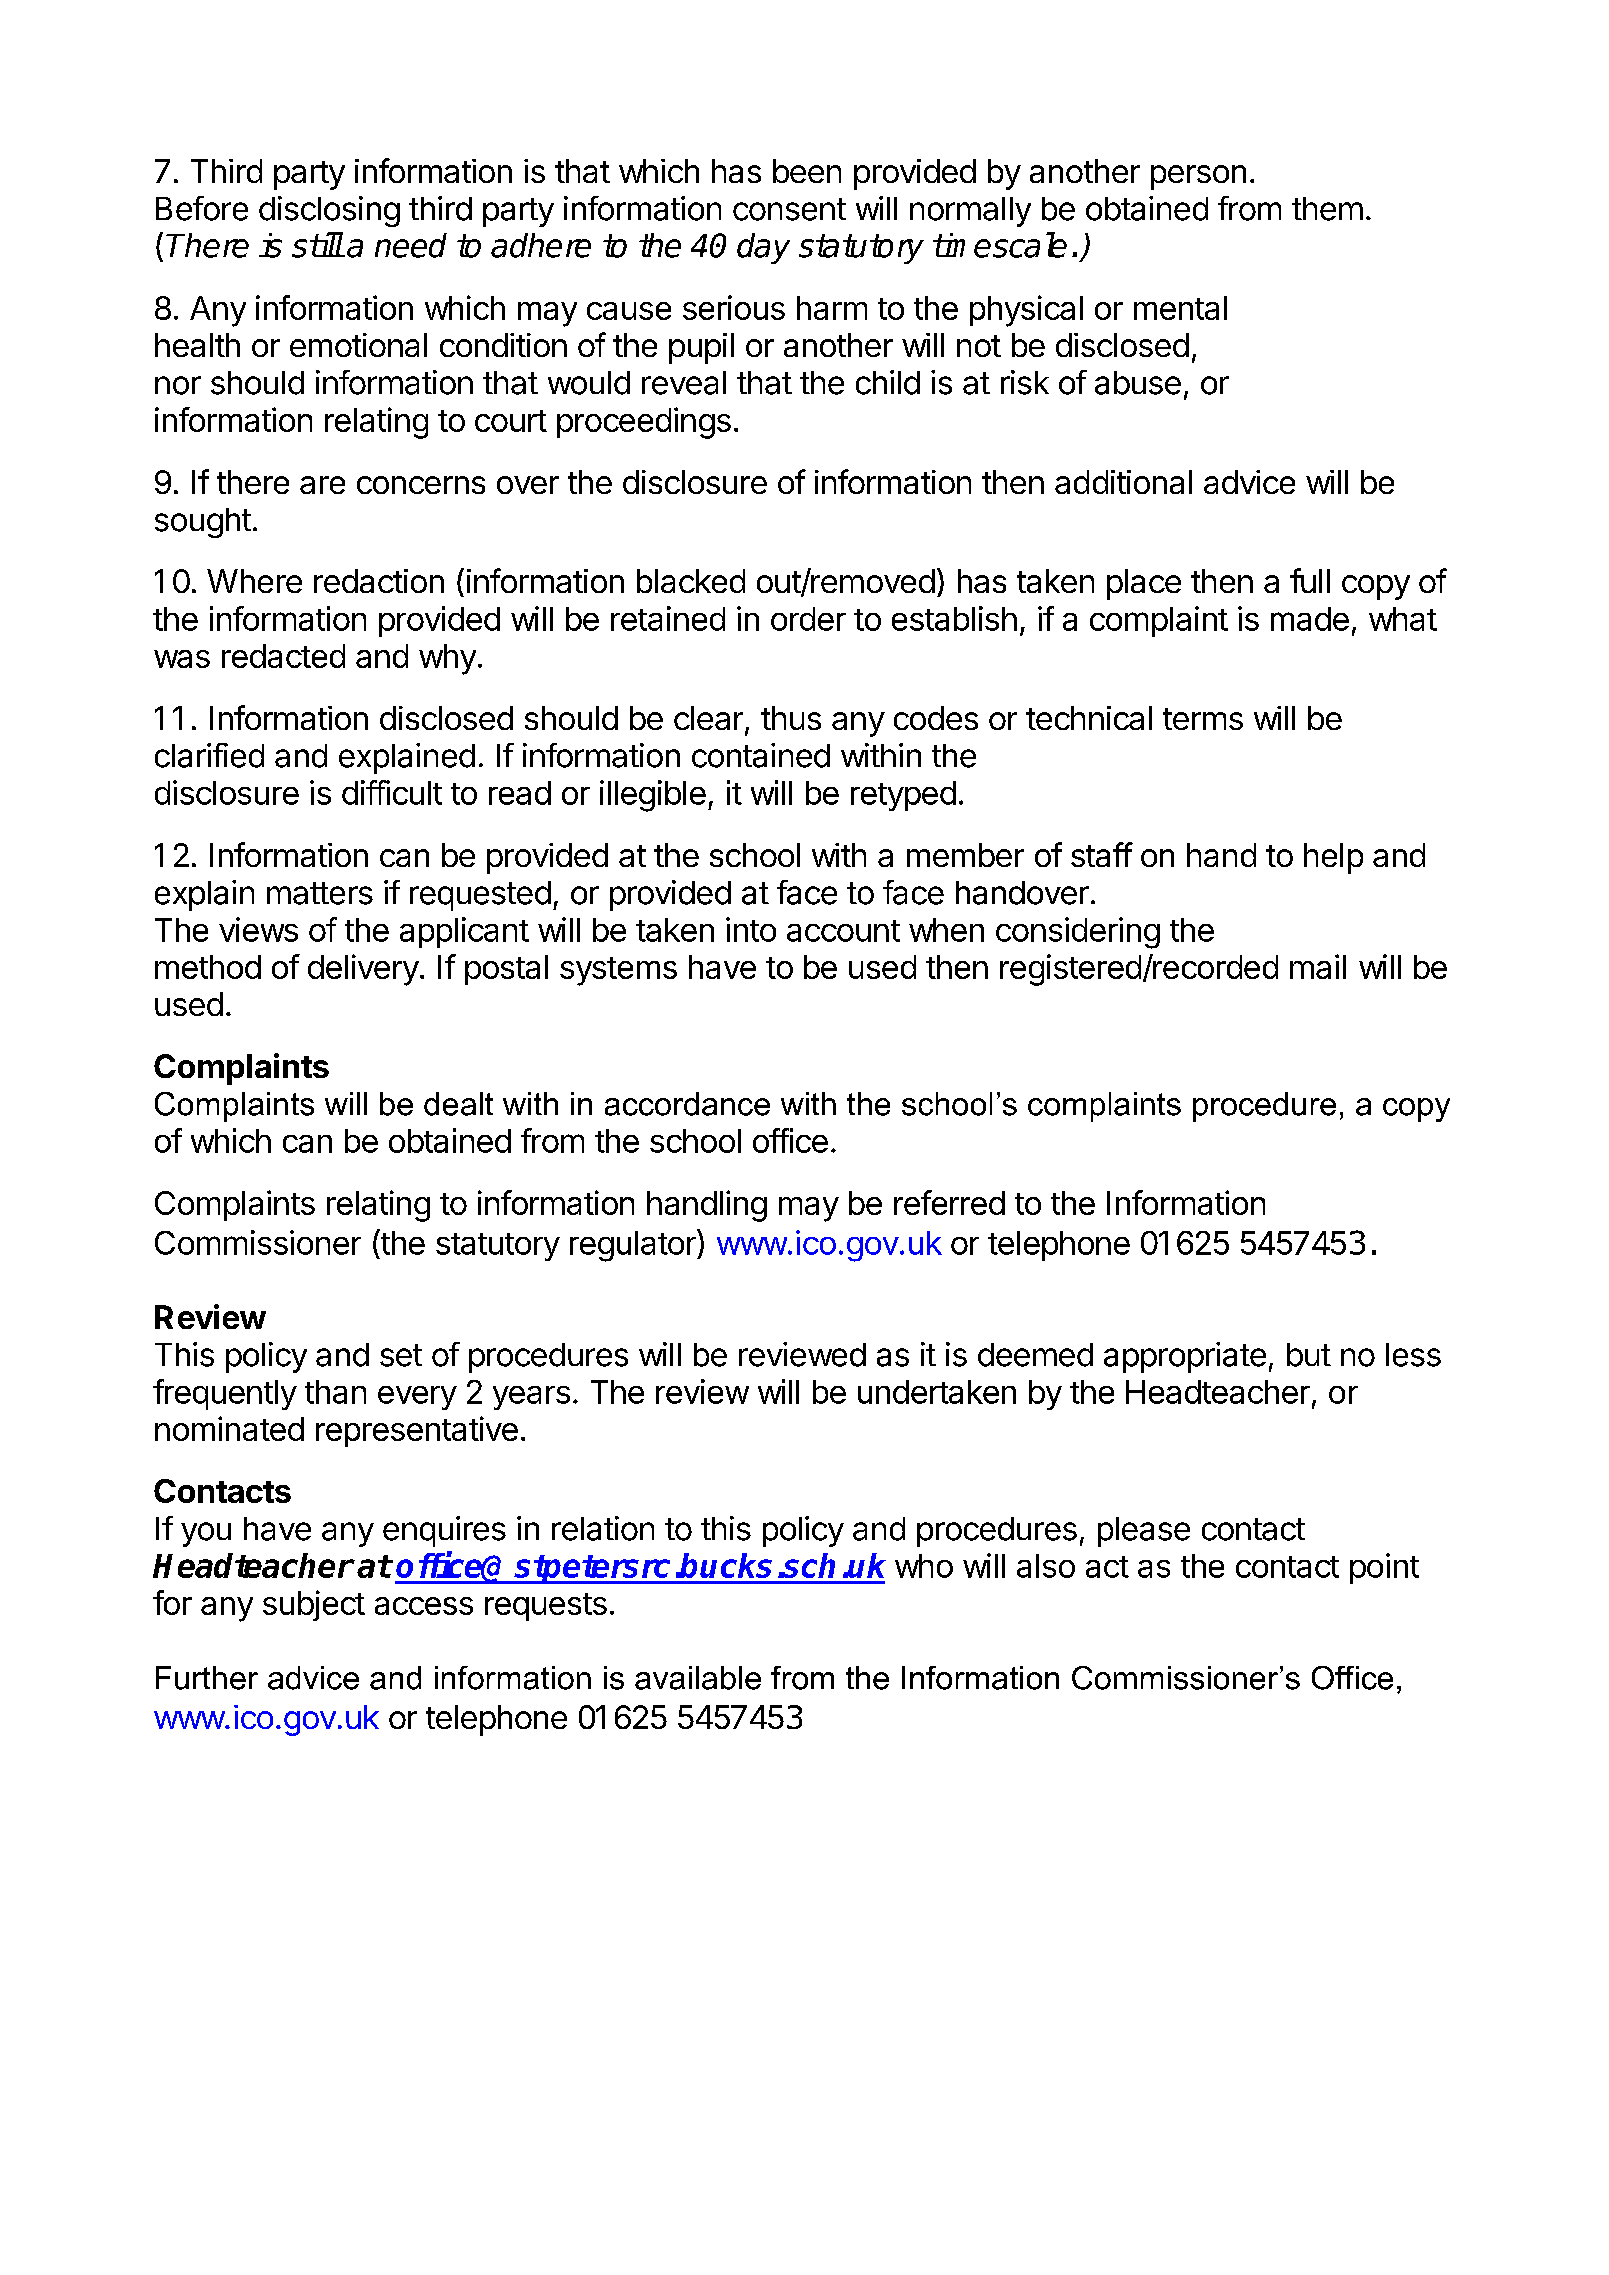 Image resolution: width=1609 pixels, height=2275 pixels. What do you see at coordinates (329, 211) in the document?
I see `disclosing` at bounding box center [329, 211].
